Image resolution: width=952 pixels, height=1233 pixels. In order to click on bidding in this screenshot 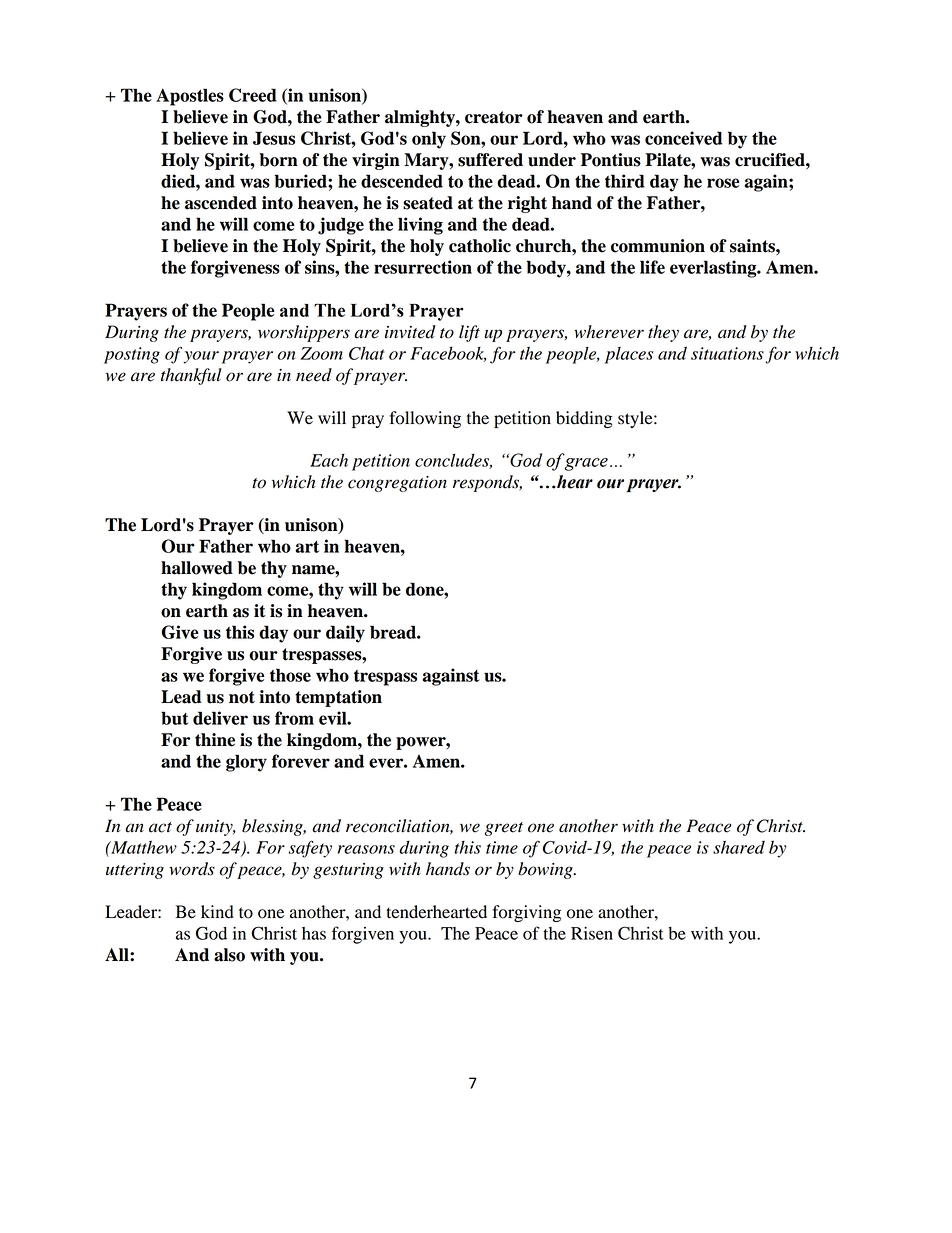, I will do `click(584, 419)`.
